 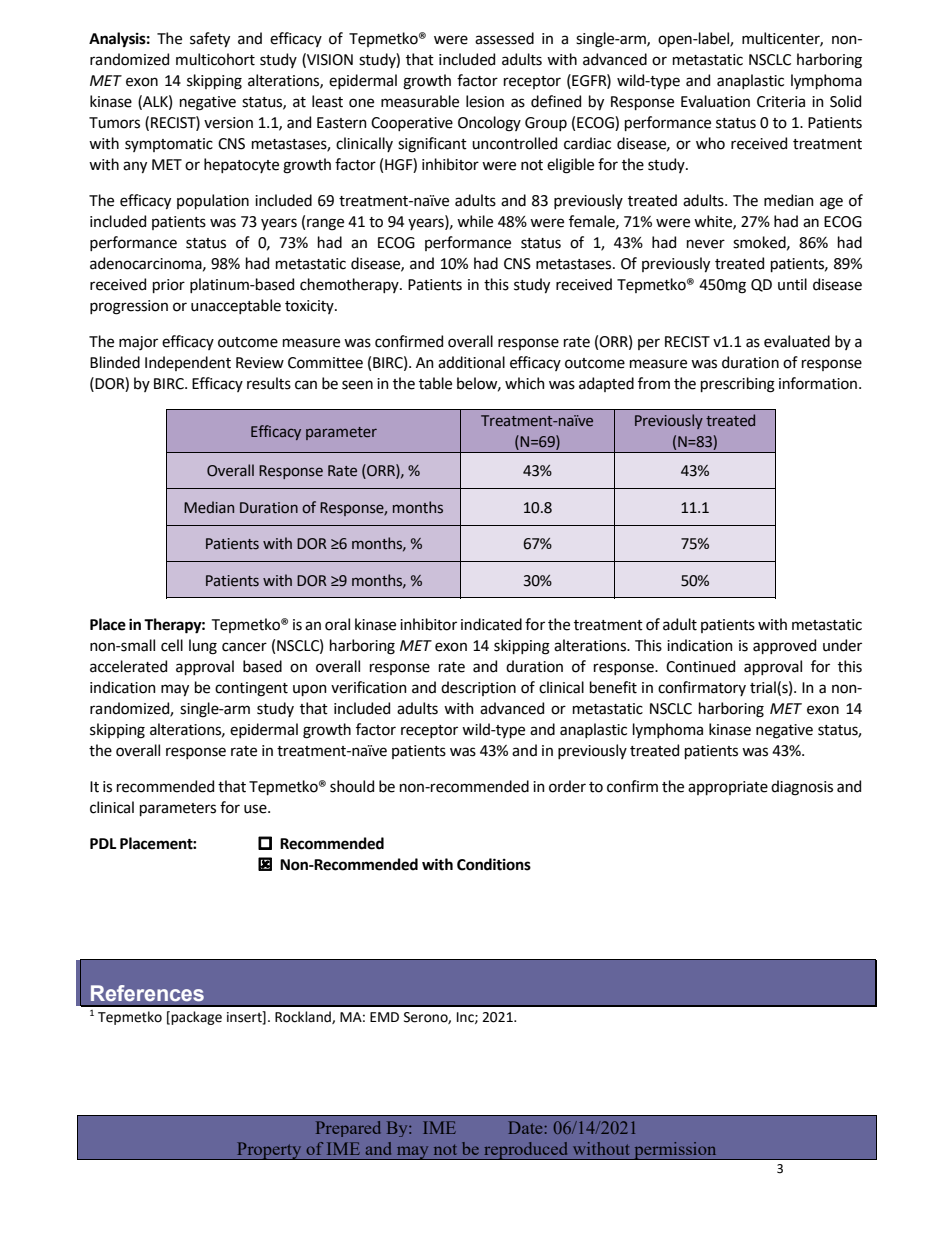 What do you see at coordinates (784, 646) in the screenshot?
I see `approved` at bounding box center [784, 646].
